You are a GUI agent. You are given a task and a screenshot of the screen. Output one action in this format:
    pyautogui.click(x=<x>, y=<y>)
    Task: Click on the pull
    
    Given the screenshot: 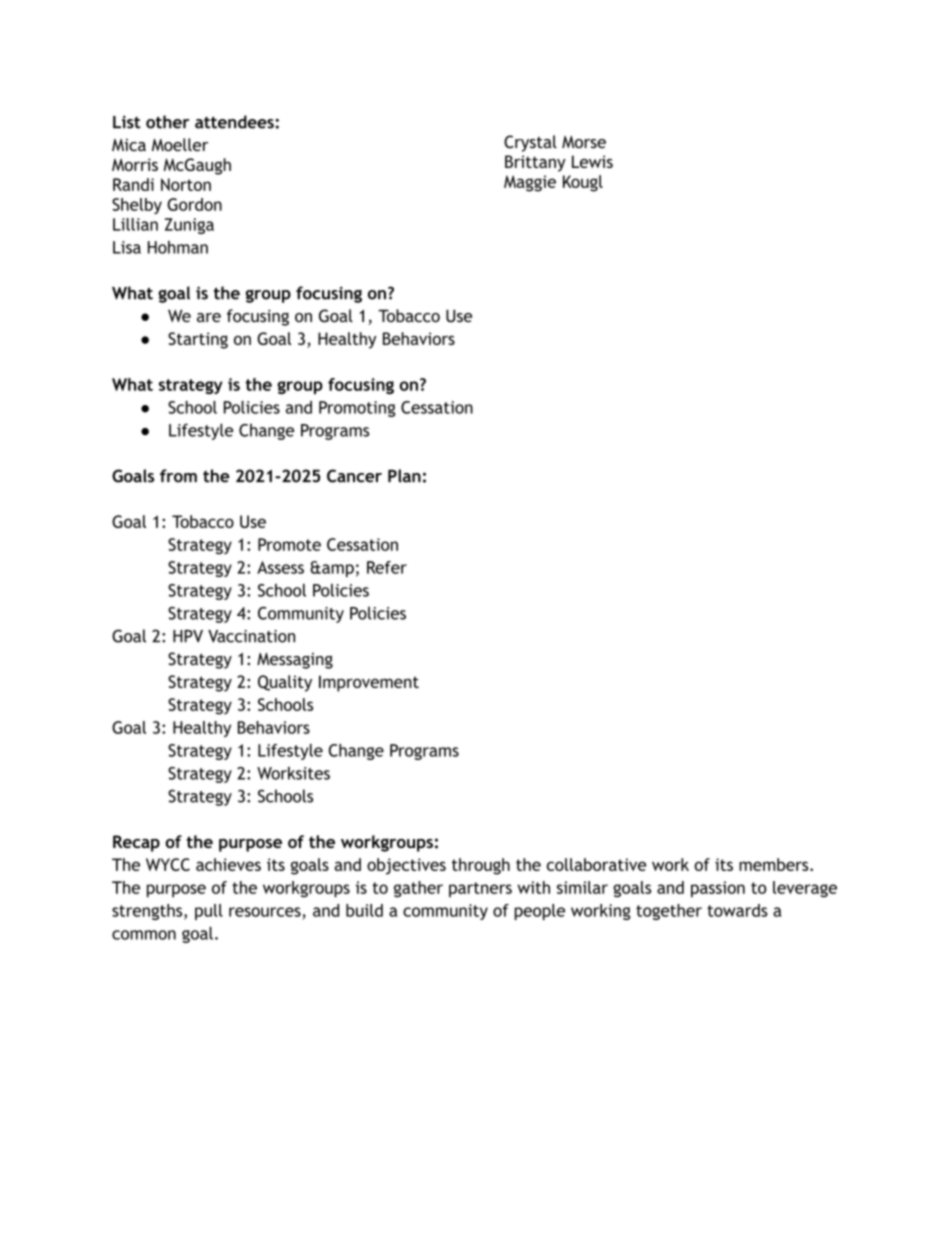 What is the action you would take?
    pyautogui.click(x=209, y=912)
